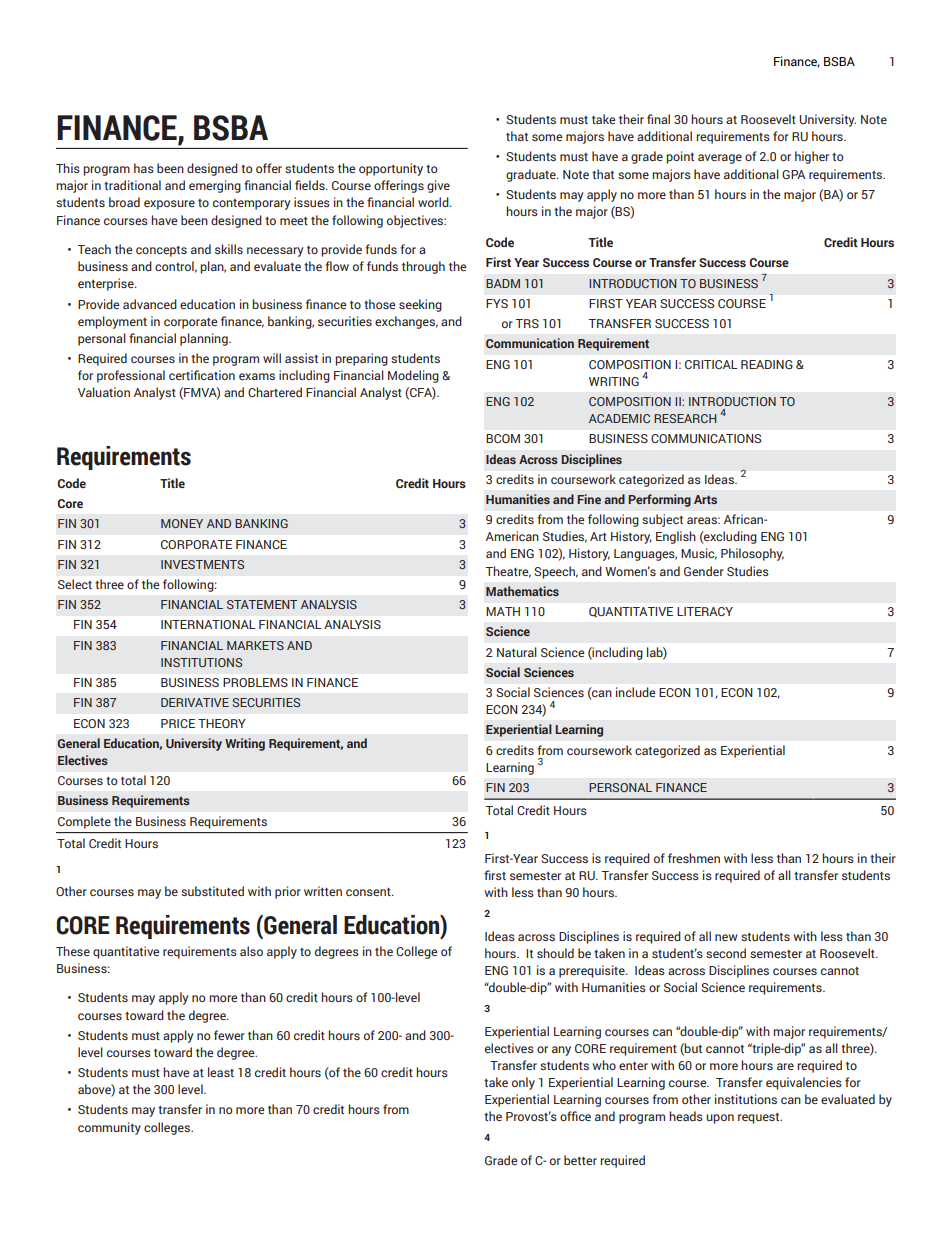 The image size is (952, 1233). What do you see at coordinates (323, 891) in the page?
I see `written` at bounding box center [323, 891].
